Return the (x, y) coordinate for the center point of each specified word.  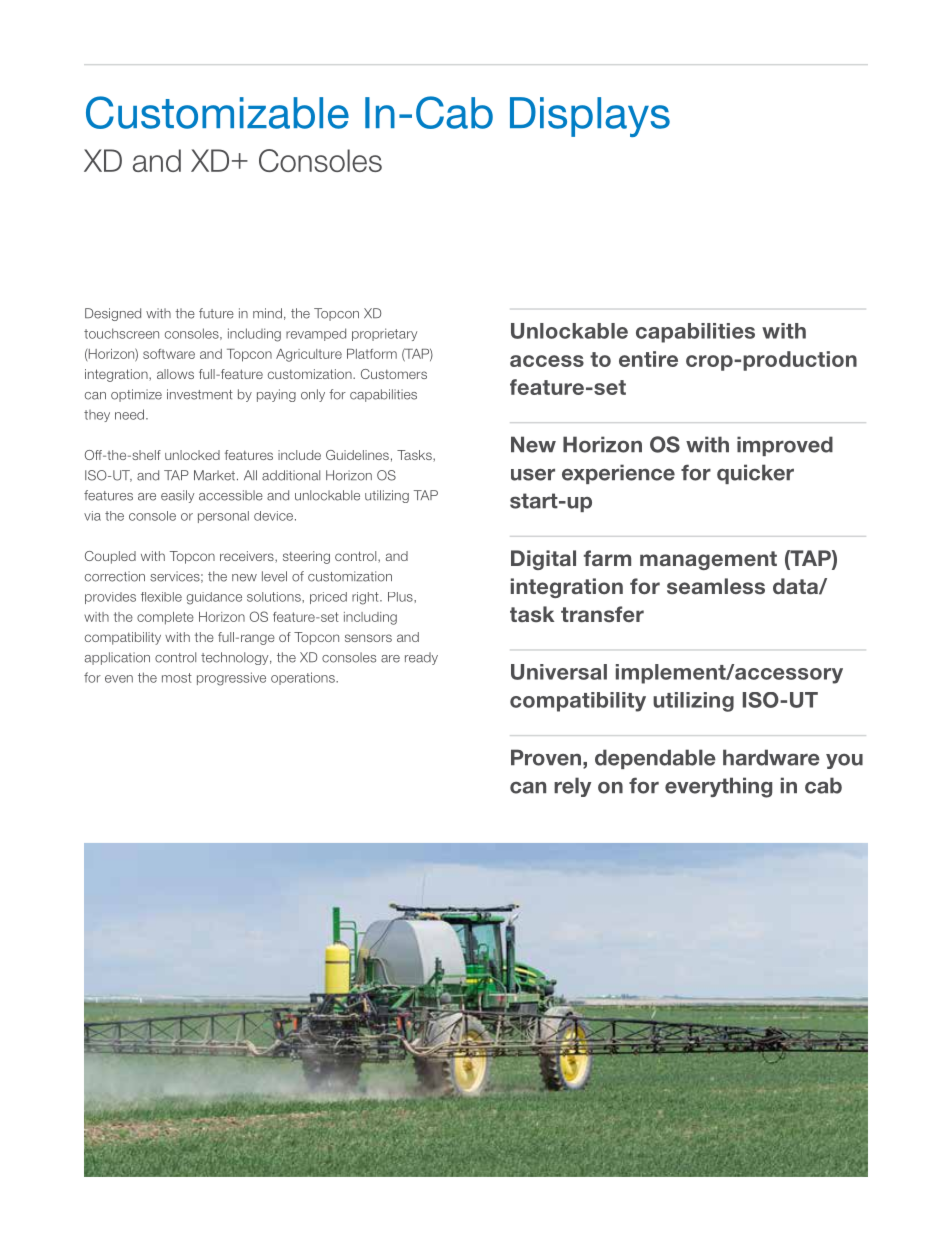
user (533, 474)
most (177, 678)
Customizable (217, 112)
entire (648, 359)
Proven (546, 757)
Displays (590, 117)
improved (785, 446)
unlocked (192, 455)
